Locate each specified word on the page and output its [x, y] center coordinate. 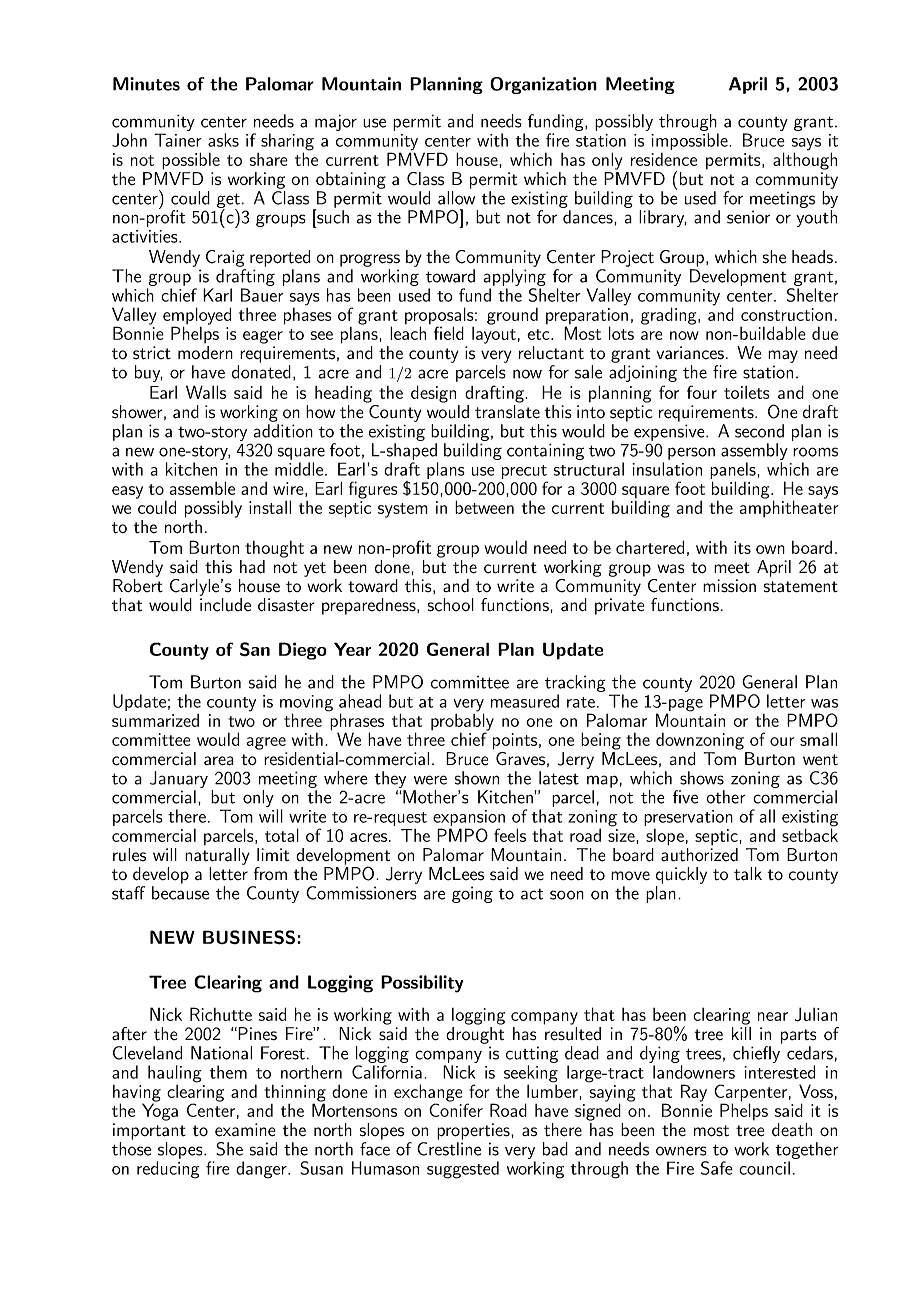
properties [474, 1131]
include [225, 605]
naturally [217, 856]
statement [801, 587]
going [472, 894]
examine [245, 1130]
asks [223, 140]
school [451, 605]
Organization [543, 85]
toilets [747, 392]
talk [748, 874]
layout [494, 335]
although [805, 161]
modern [205, 353]
